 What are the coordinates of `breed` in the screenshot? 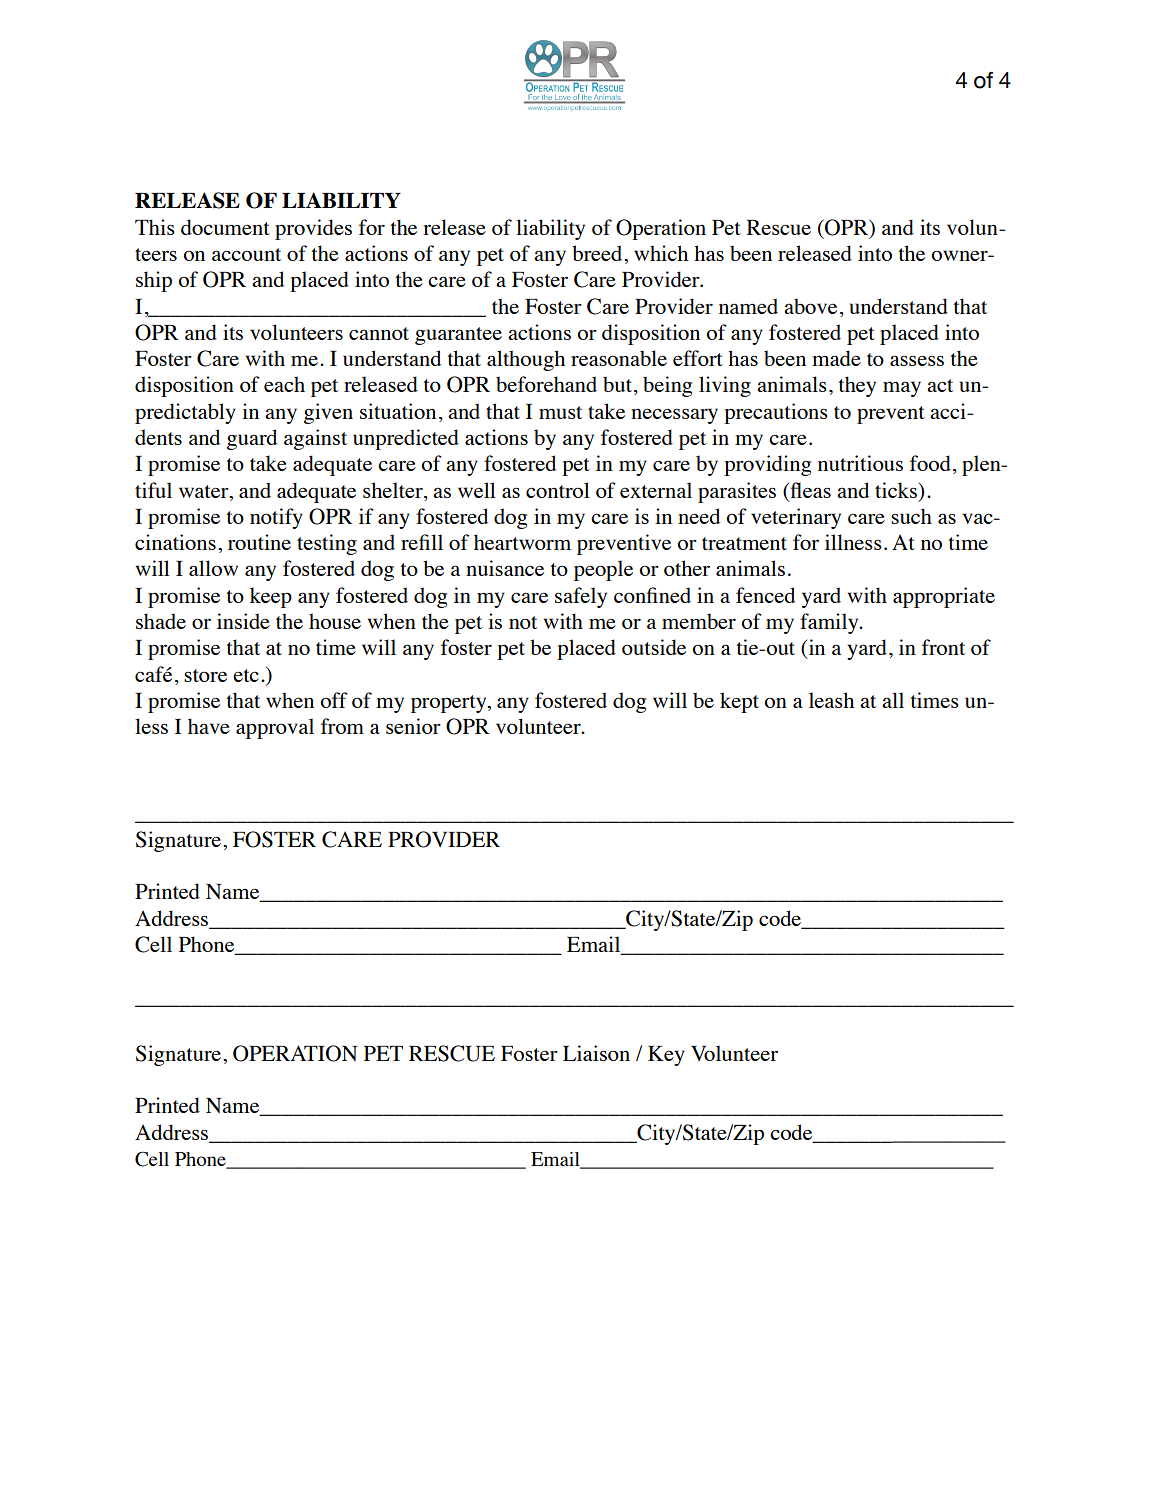 It's located at (598, 253).
